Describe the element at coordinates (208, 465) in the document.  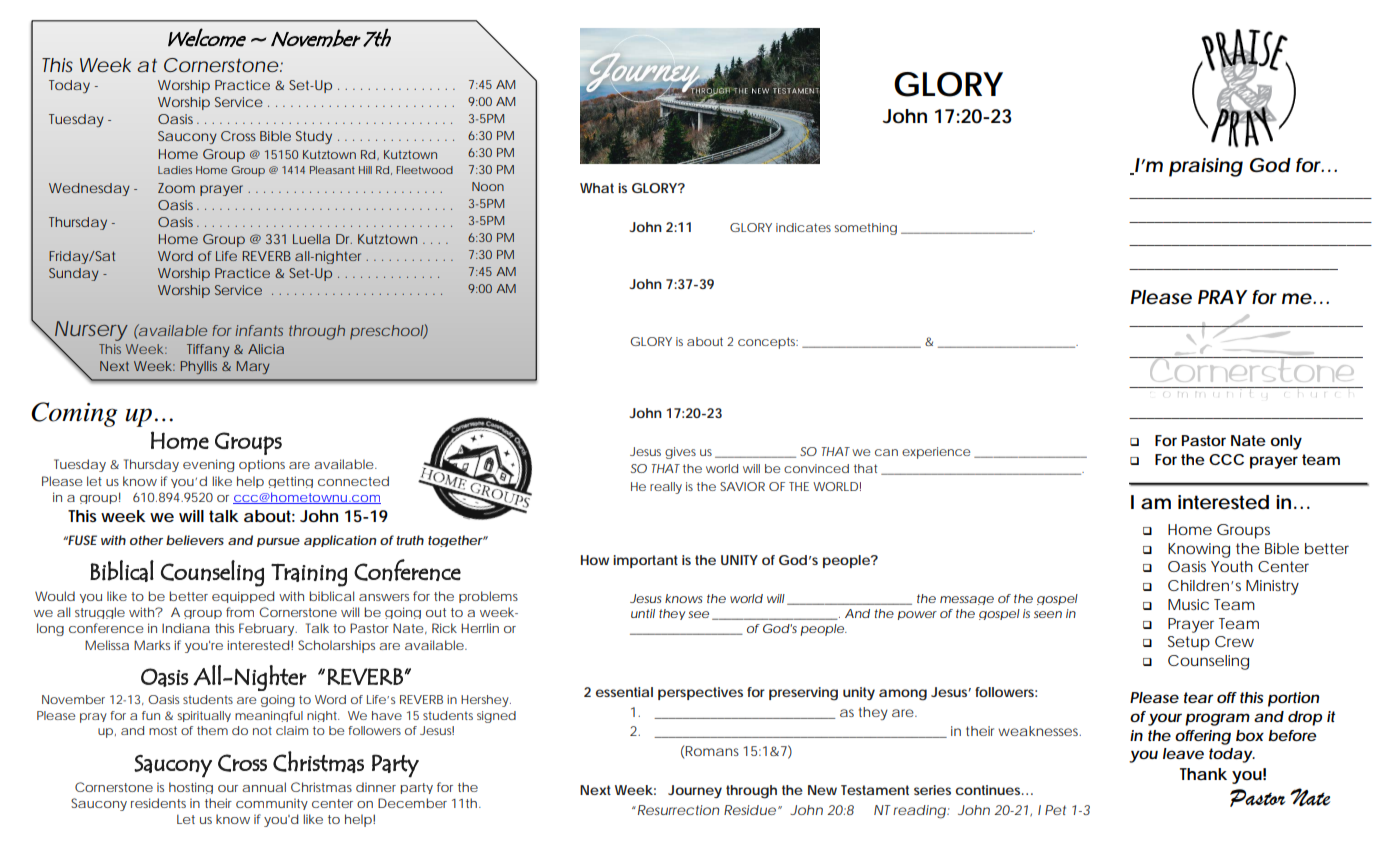
I see `evening` at that location.
